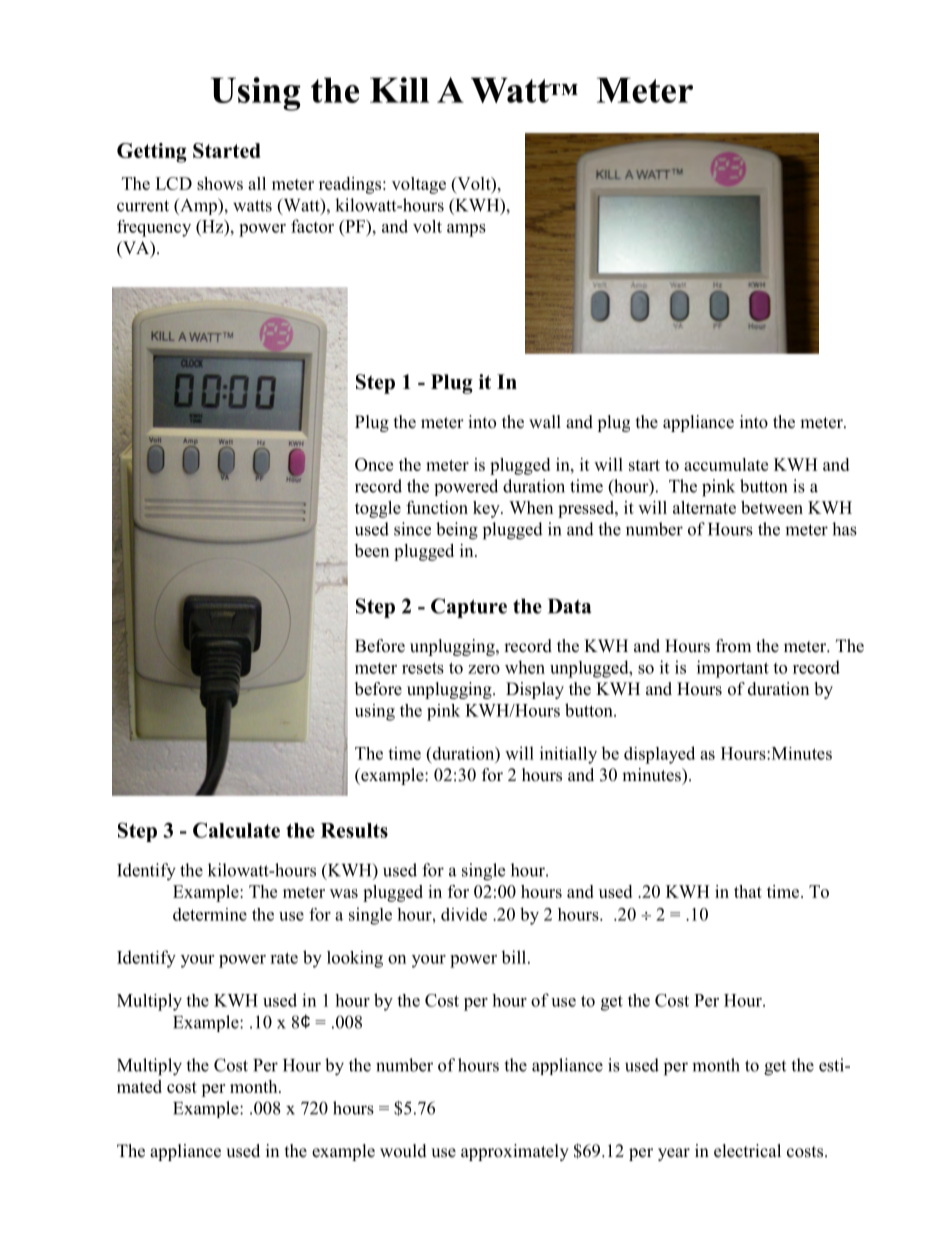 Image resolution: width=952 pixels, height=1233 pixels. I want to click on amps, so click(466, 230).
